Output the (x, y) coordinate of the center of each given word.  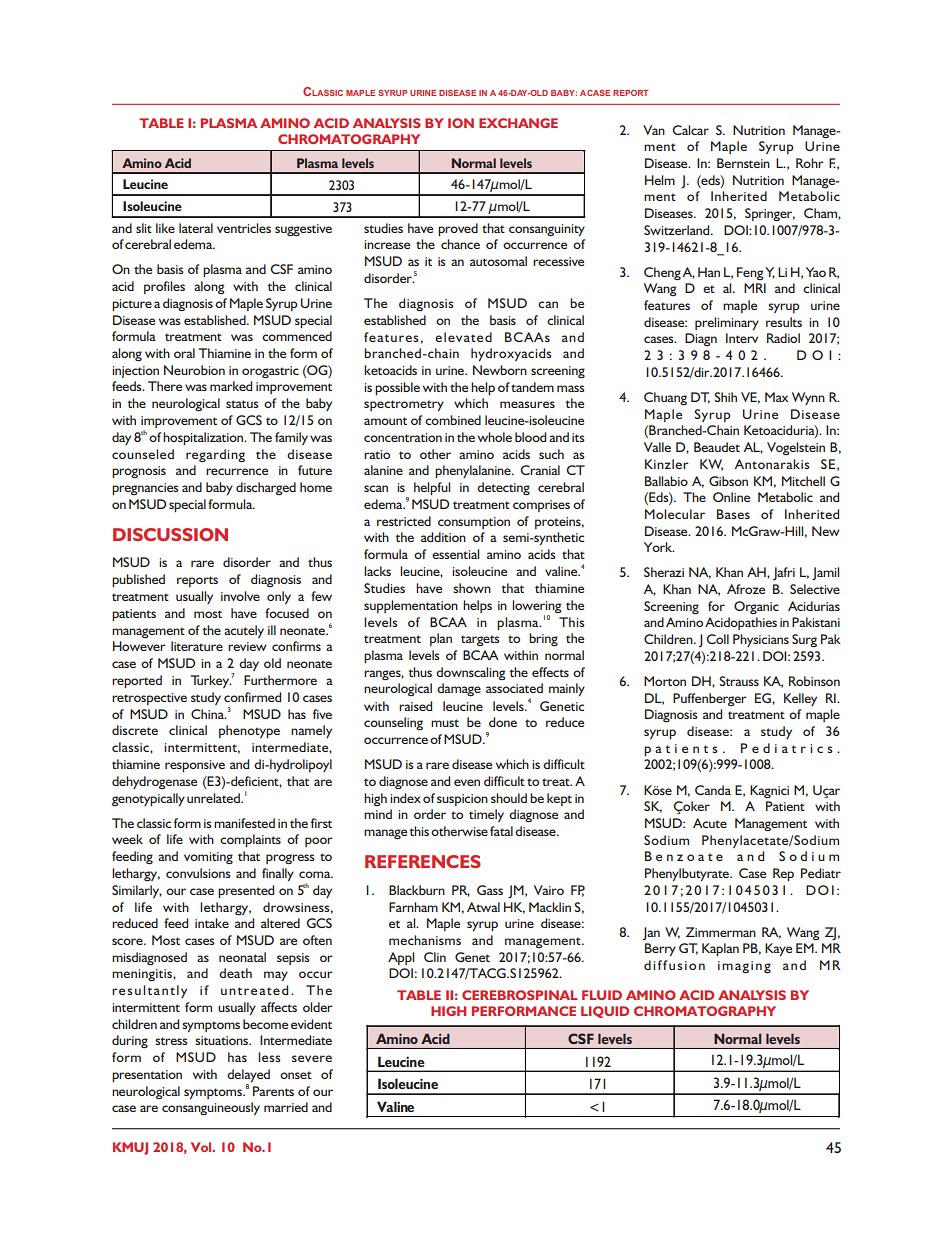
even (467, 782)
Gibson (728, 481)
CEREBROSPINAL (520, 995)
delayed (248, 1075)
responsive (195, 766)
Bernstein (743, 163)
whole (495, 437)
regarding (215, 455)
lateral (196, 228)
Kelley (800, 699)
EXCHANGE (518, 123)
